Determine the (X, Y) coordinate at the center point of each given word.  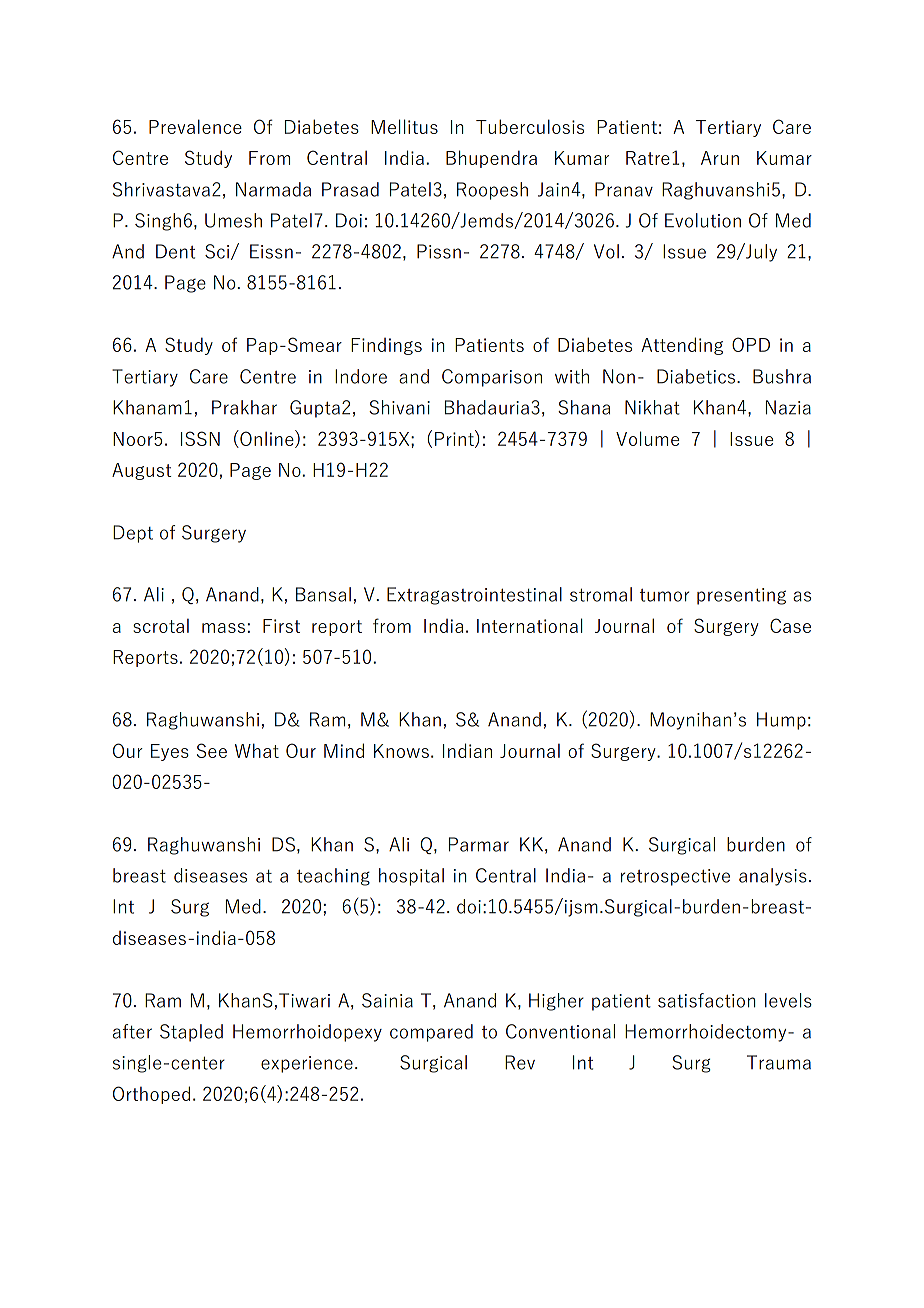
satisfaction (706, 1000)
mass (223, 628)
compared (431, 1033)
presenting (741, 596)
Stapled (191, 1033)
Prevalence (195, 126)
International (530, 625)
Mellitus (404, 126)
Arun (720, 158)
